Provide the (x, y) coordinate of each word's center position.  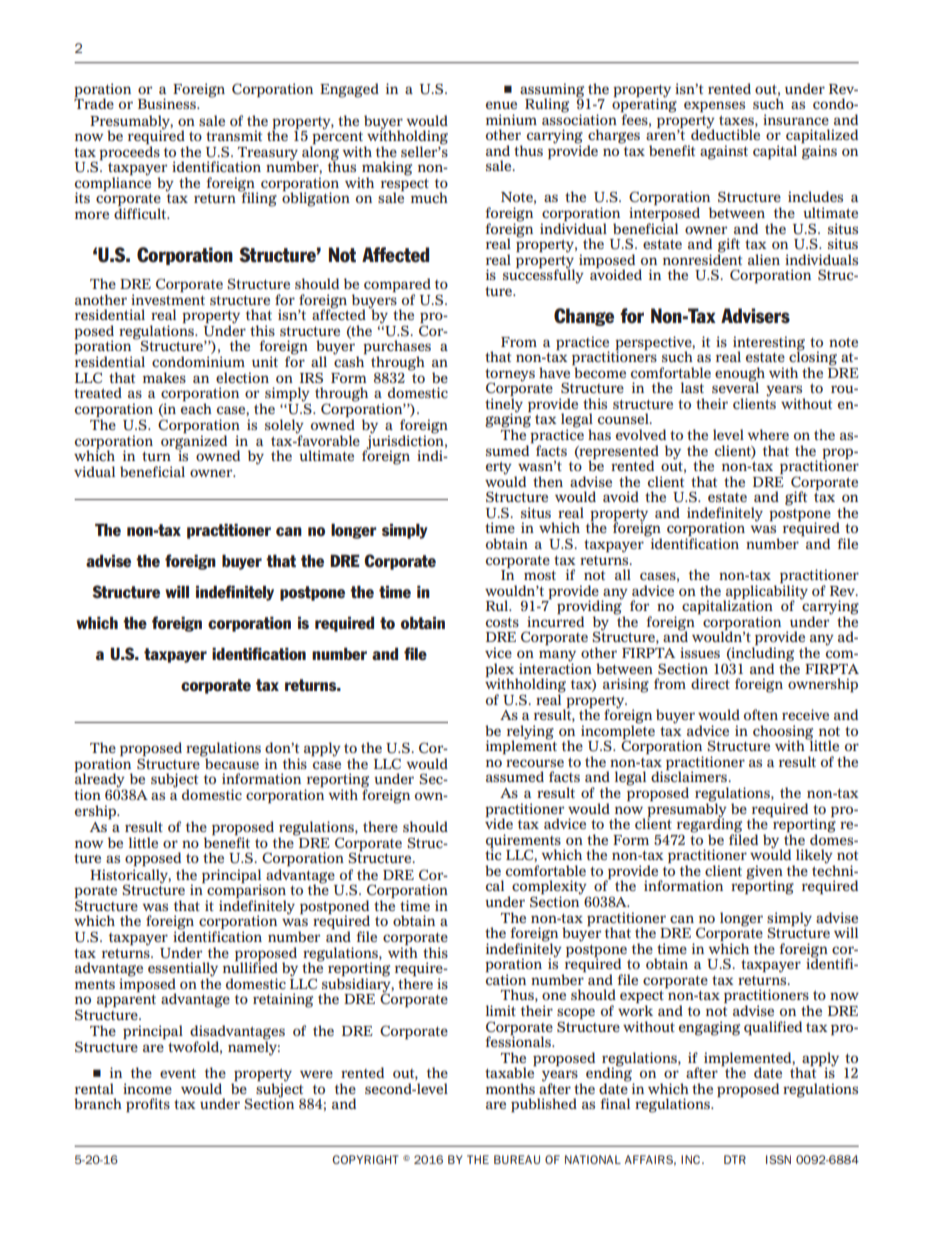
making (387, 169)
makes (164, 377)
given (764, 873)
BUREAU (517, 1159)
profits (148, 1105)
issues (700, 652)
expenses (714, 107)
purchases (397, 348)
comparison (246, 891)
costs (502, 622)
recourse (535, 763)
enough (740, 375)
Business (168, 103)
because (231, 763)
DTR (735, 1159)
